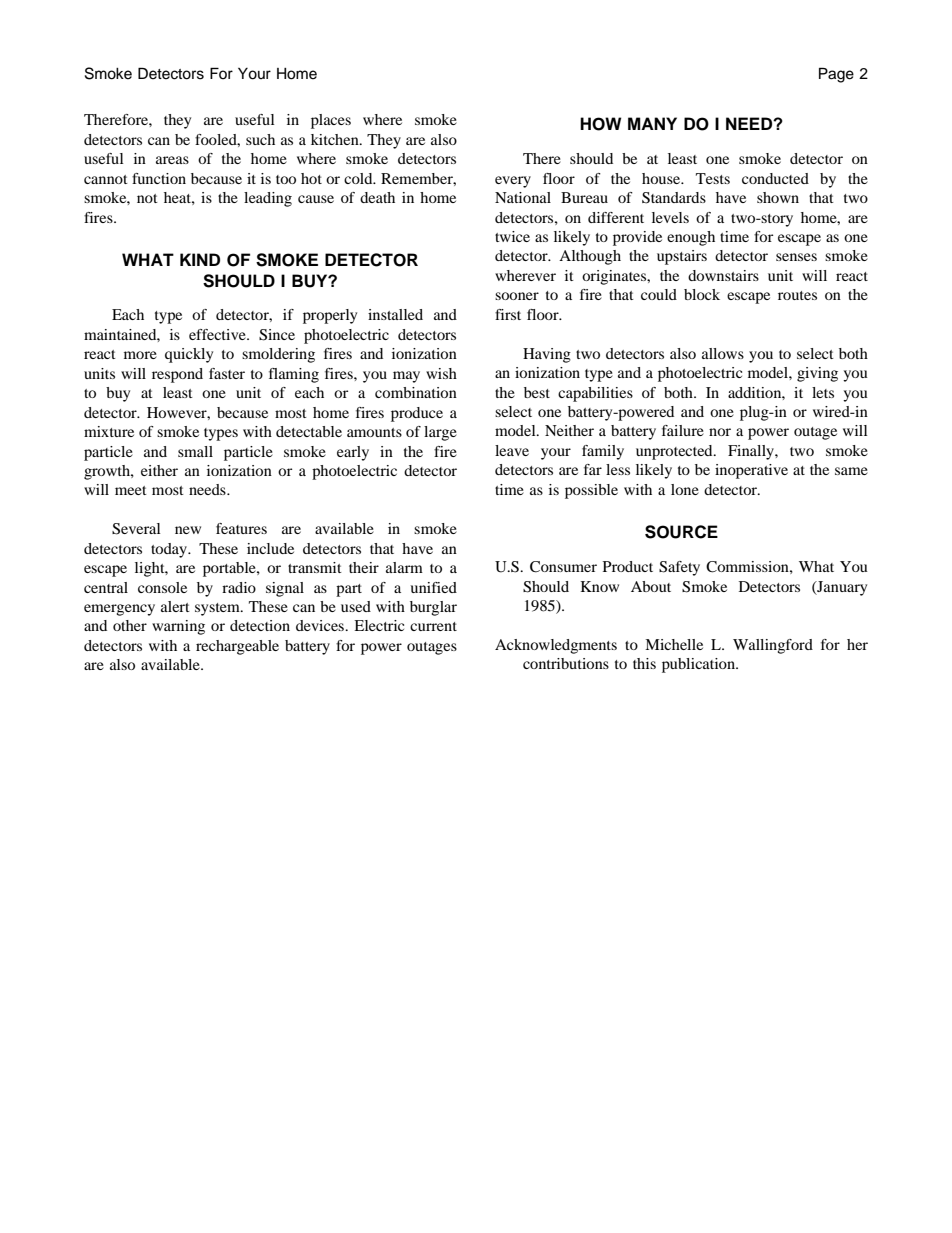 This document has height=1233, width=952. I want to click on rechargeable, so click(237, 647).
